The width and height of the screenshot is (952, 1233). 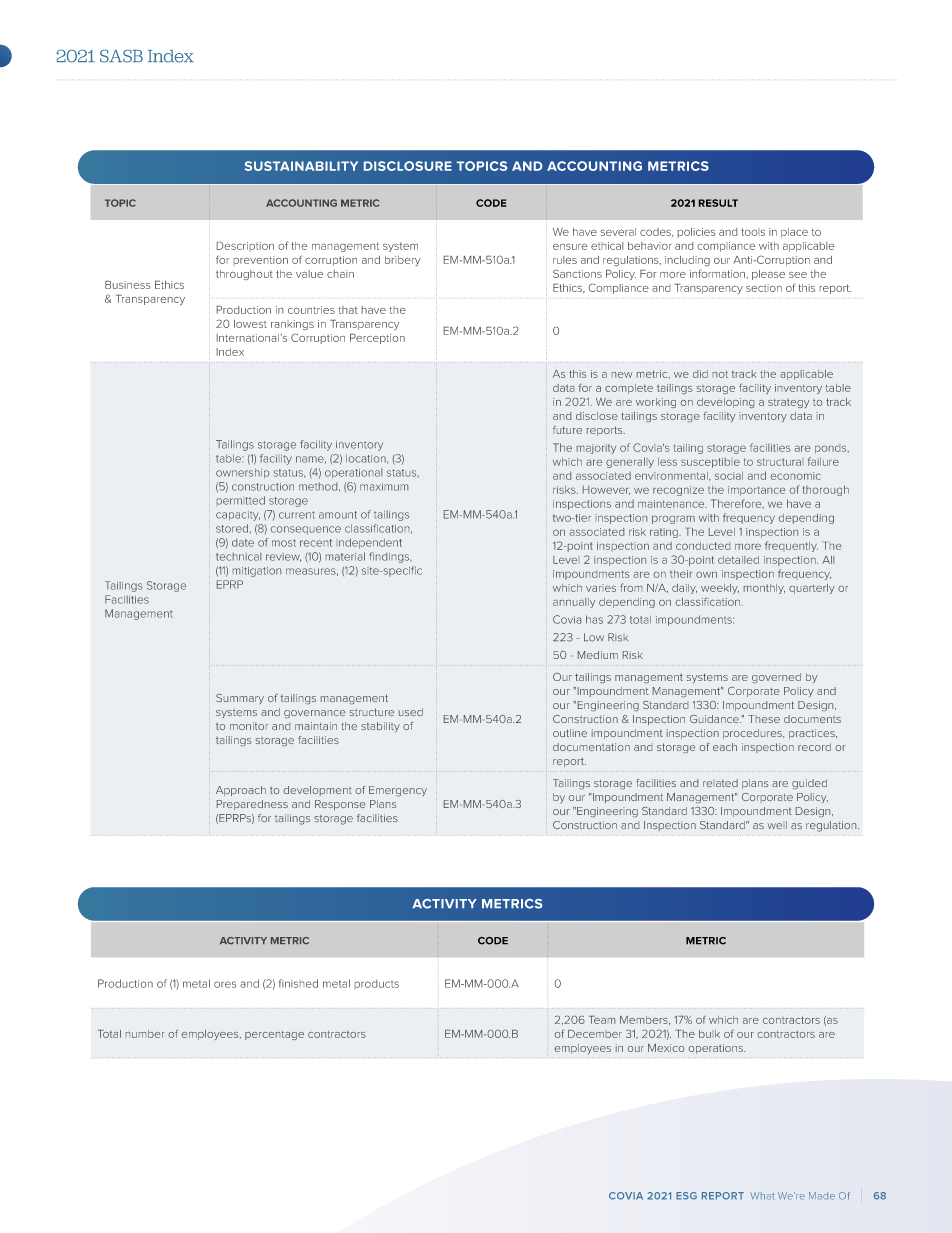 What do you see at coordinates (274, 1035) in the screenshot?
I see `percentage` at bounding box center [274, 1035].
